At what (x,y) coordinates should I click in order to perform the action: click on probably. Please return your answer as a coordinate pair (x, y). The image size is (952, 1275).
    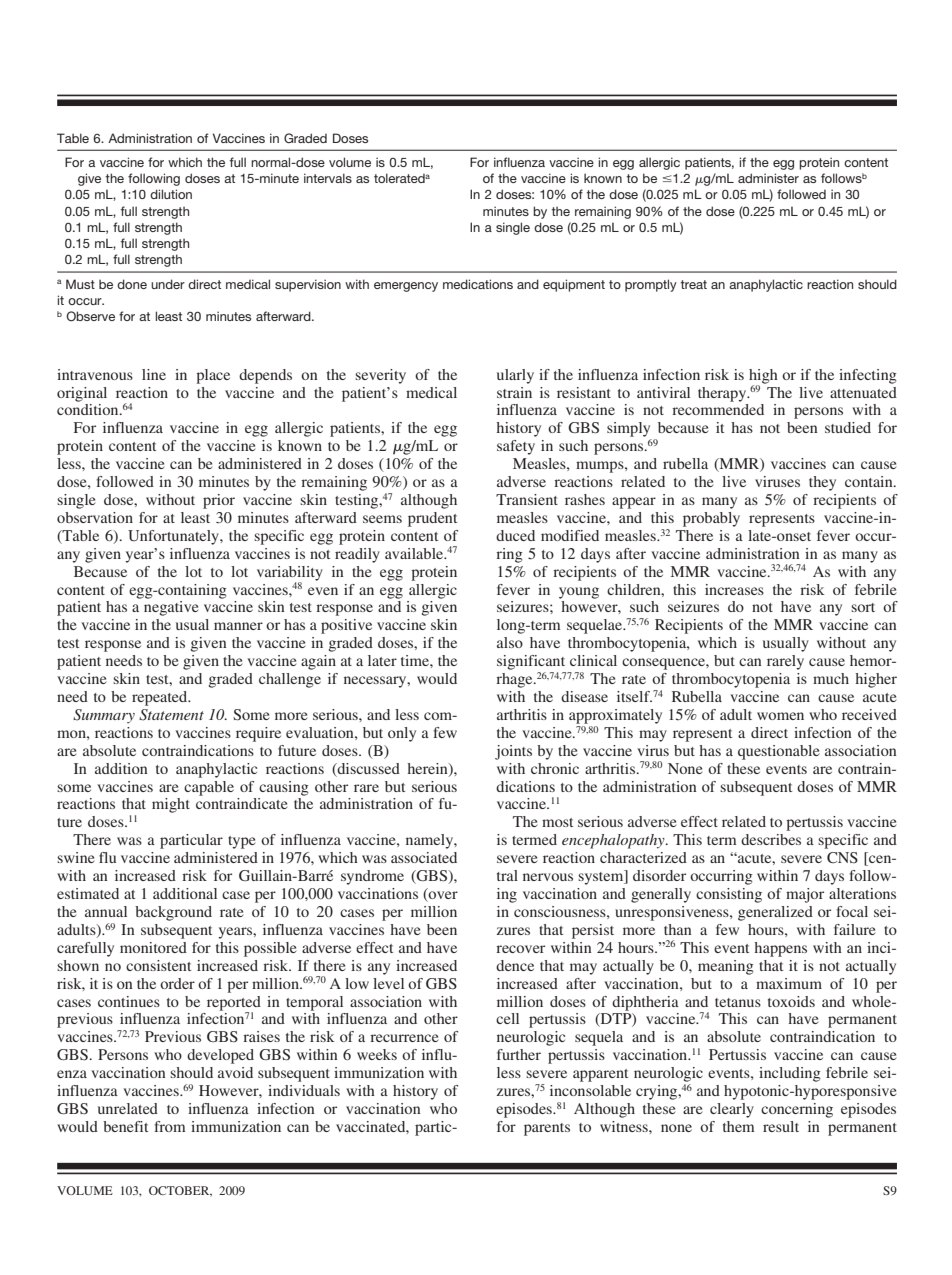
    Looking at the image, I should click on (711, 519).
